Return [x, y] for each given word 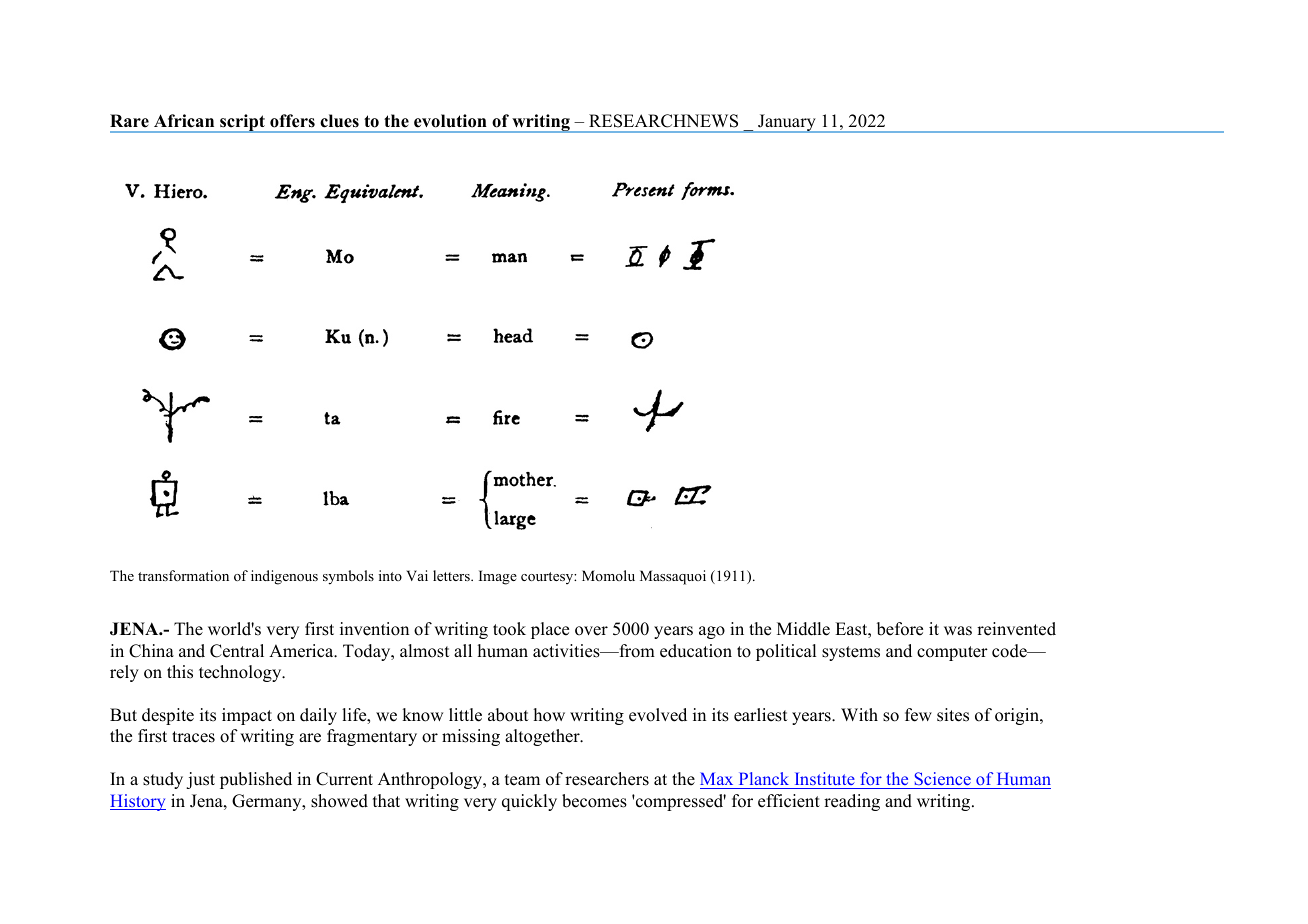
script [242, 123]
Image [498, 577]
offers [292, 121]
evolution [450, 121]
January [787, 123]
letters [452, 575]
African [184, 121]
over [591, 631]
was [958, 631]
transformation [183, 575]
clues [339, 121]
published [256, 780]
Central [237, 651]
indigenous [284, 577]
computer [952, 653]
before [900, 629]
